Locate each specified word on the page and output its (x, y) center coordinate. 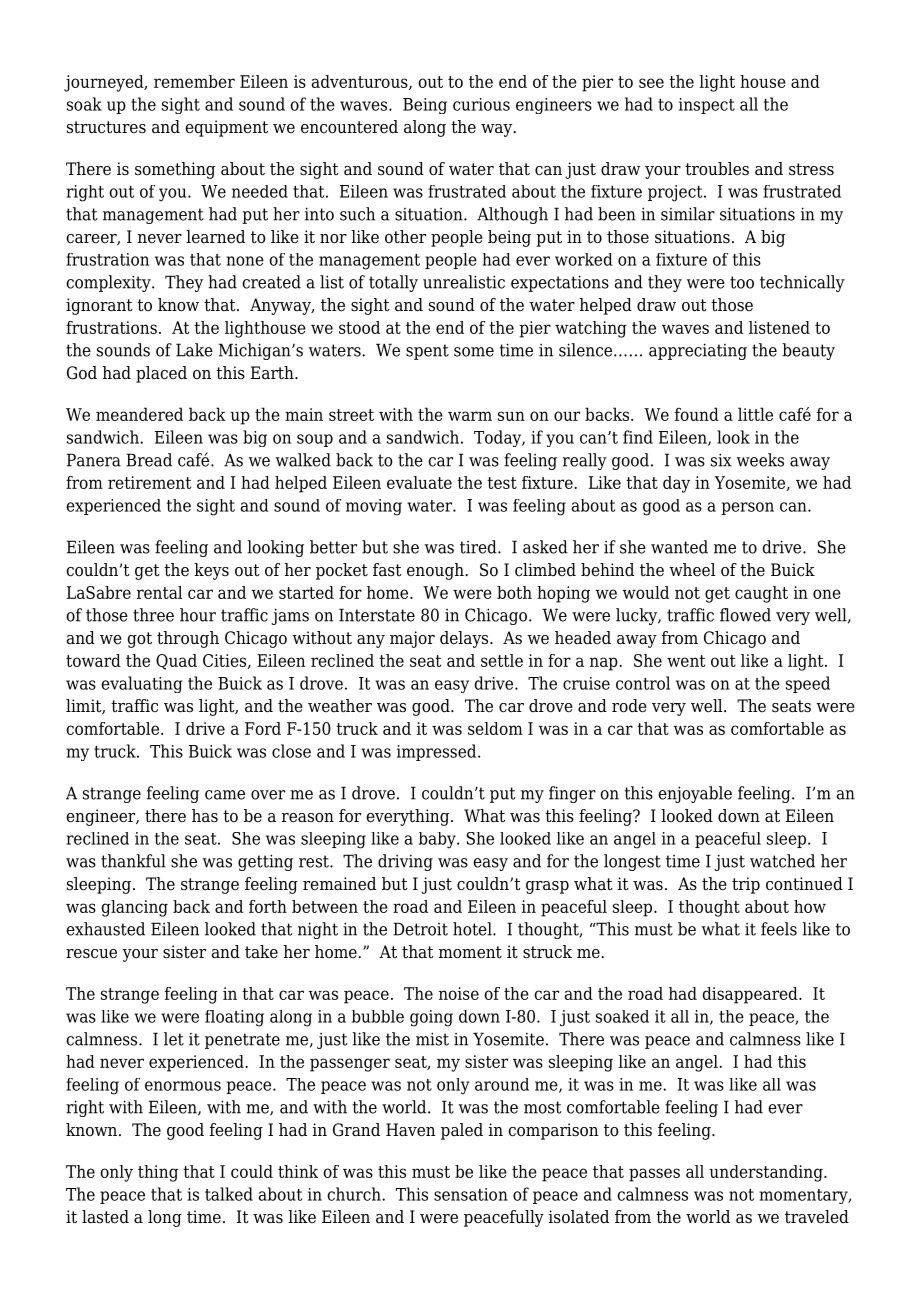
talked (229, 1194)
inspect (707, 106)
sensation (471, 1194)
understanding (767, 1173)
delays (465, 639)
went (686, 661)
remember (194, 81)
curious (481, 104)
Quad (176, 662)
